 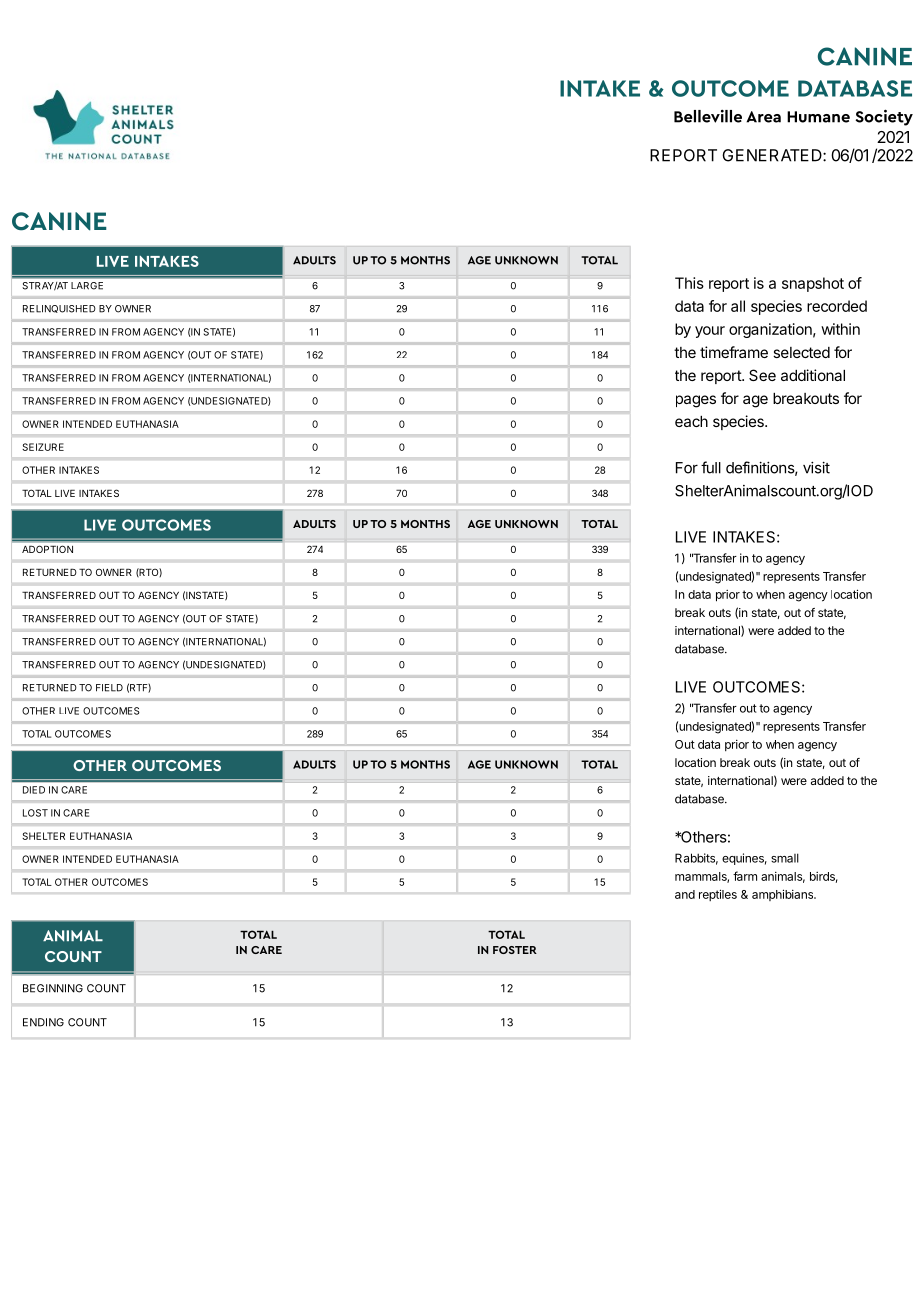 What do you see at coordinates (711, 467) in the screenshot?
I see `full` at bounding box center [711, 467].
